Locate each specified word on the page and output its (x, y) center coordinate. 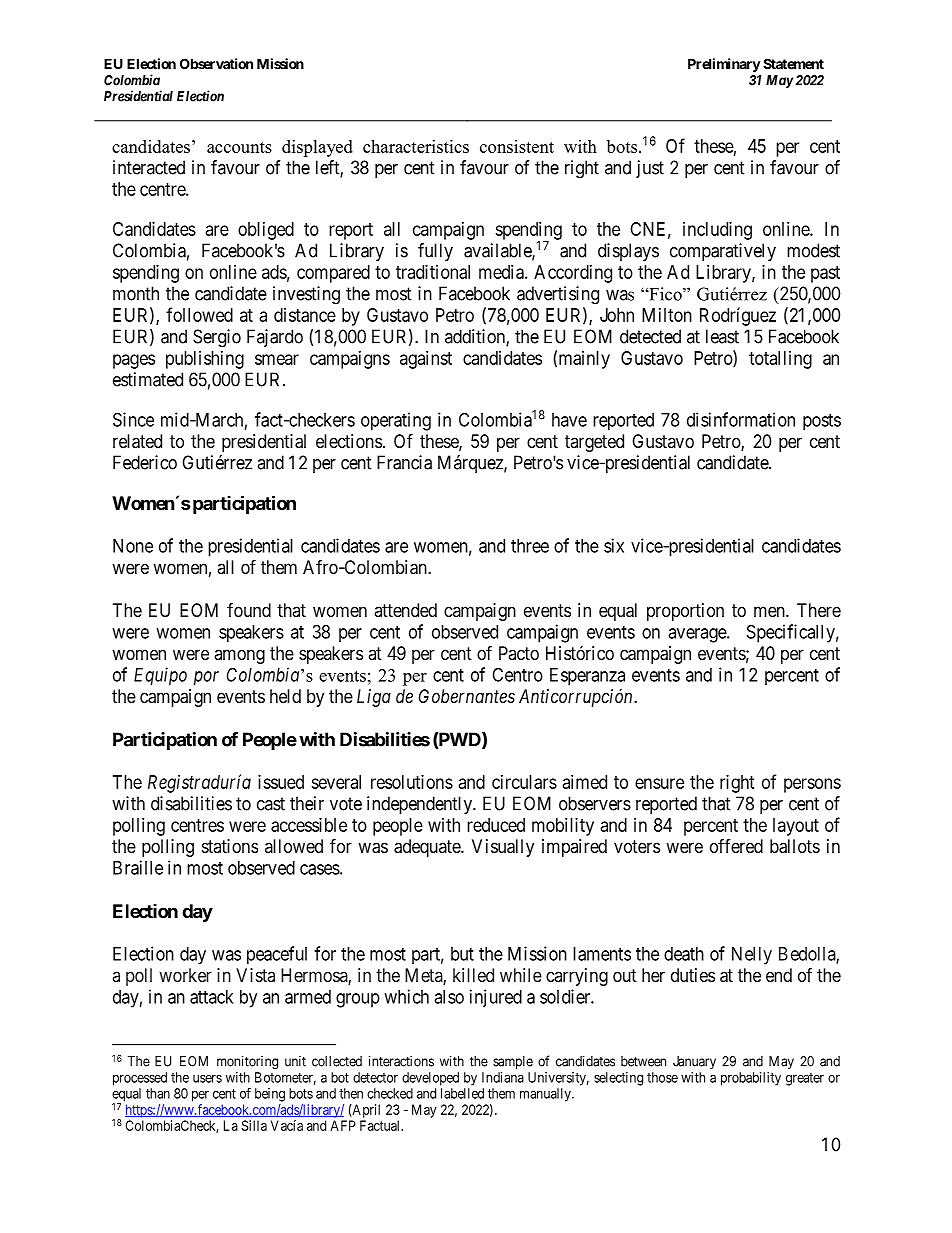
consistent (517, 146)
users (207, 1079)
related (137, 441)
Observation (216, 63)
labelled (462, 1093)
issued (281, 782)
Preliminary (724, 65)
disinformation (741, 419)
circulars (524, 782)
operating (396, 421)
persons (812, 785)
